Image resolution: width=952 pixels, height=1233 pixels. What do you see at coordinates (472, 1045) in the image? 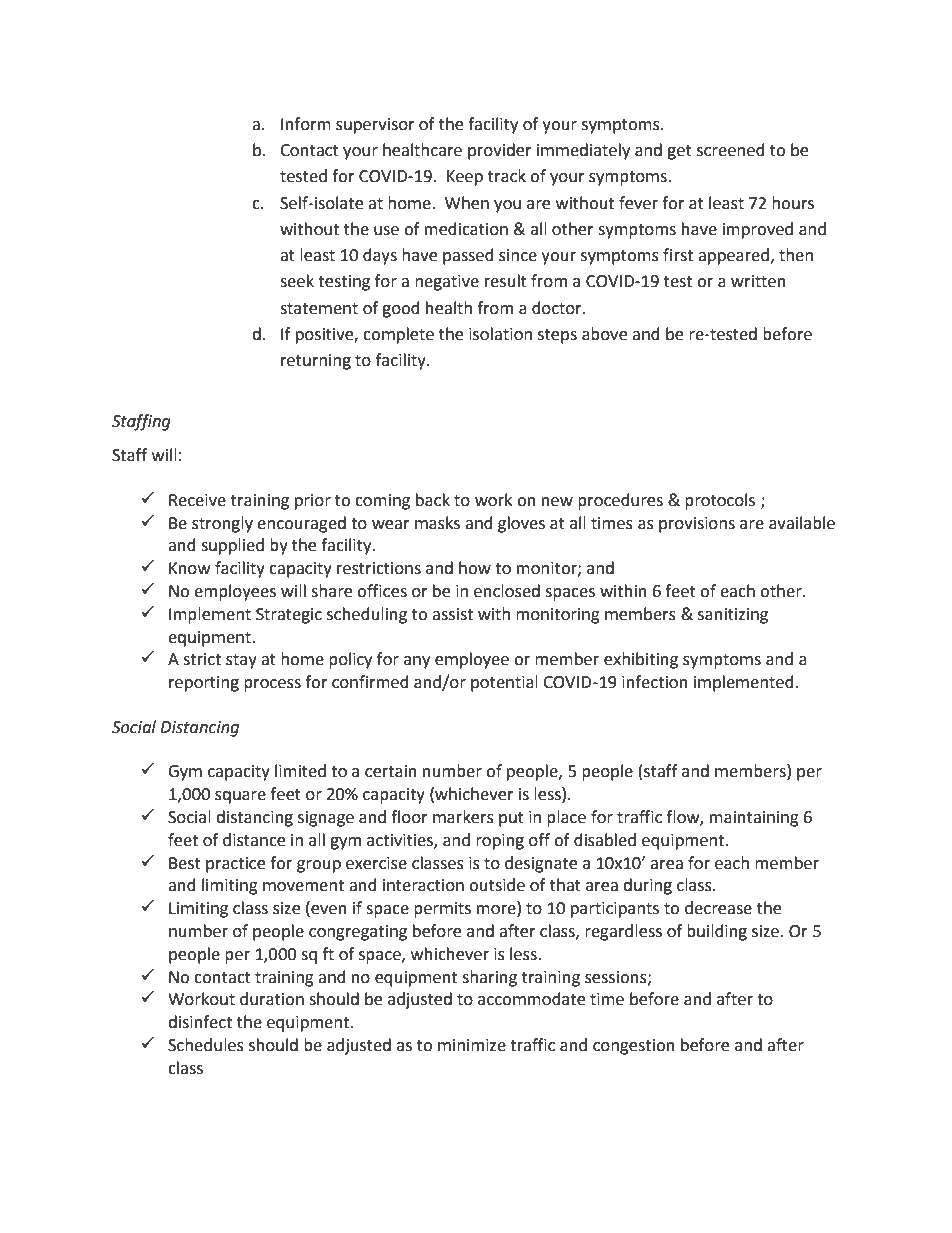
I see `minimize` at bounding box center [472, 1045].
